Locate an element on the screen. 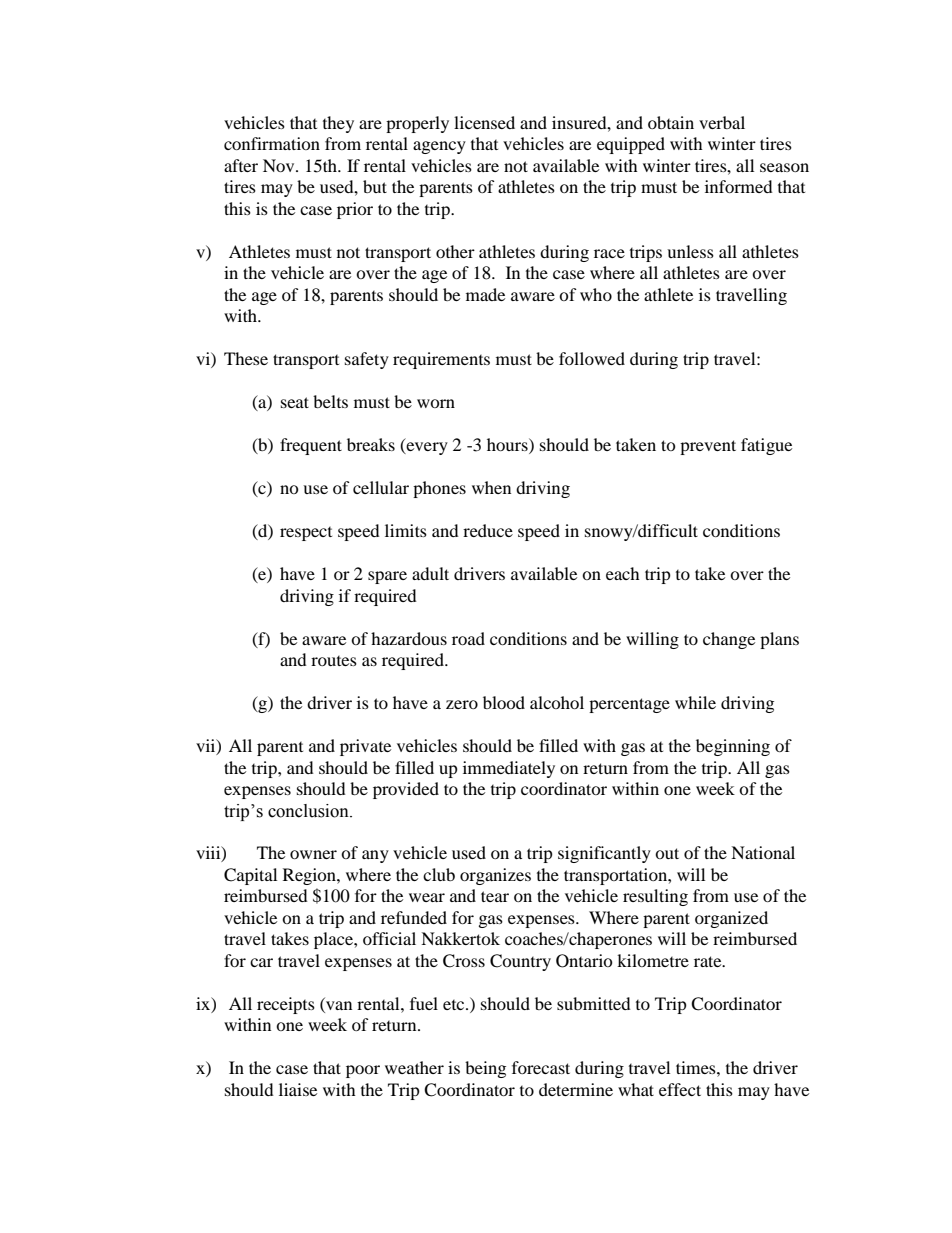 The width and height of the screenshot is (952, 1233). effect is located at coordinates (680, 1089).
